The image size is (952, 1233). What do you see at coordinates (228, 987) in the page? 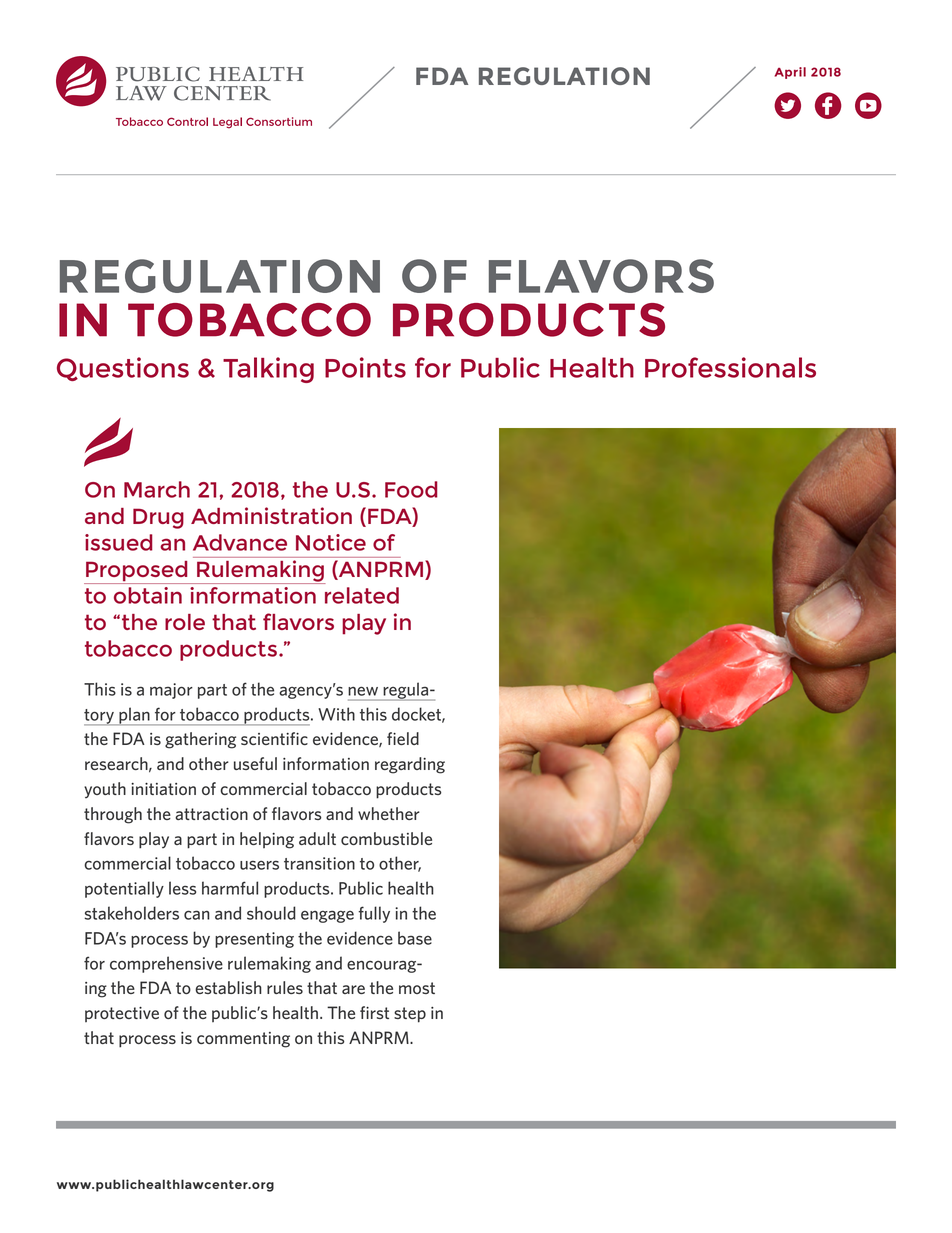
I see `establish` at bounding box center [228, 987].
